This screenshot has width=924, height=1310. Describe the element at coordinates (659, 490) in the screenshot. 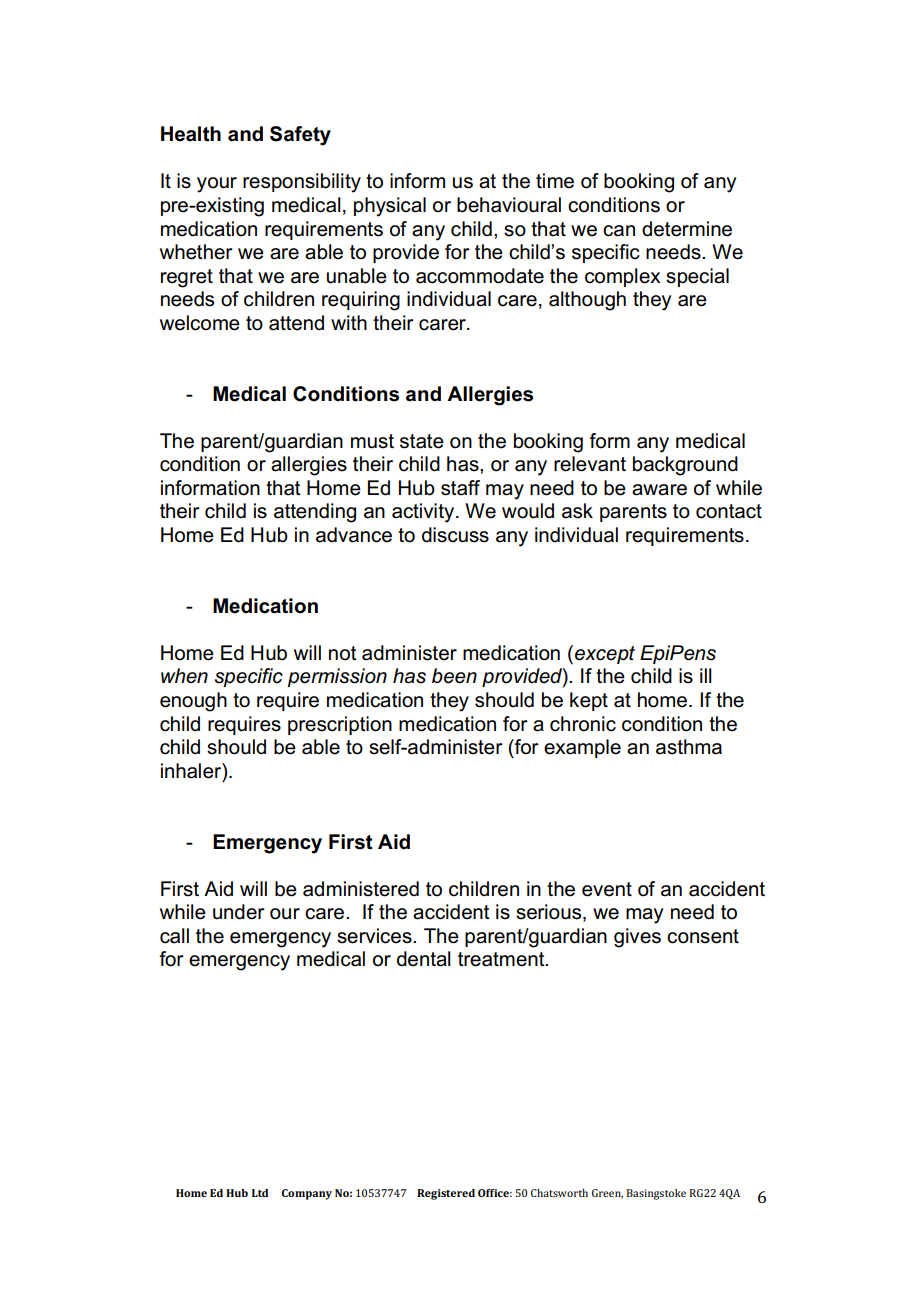

I see `aware` at that location.
